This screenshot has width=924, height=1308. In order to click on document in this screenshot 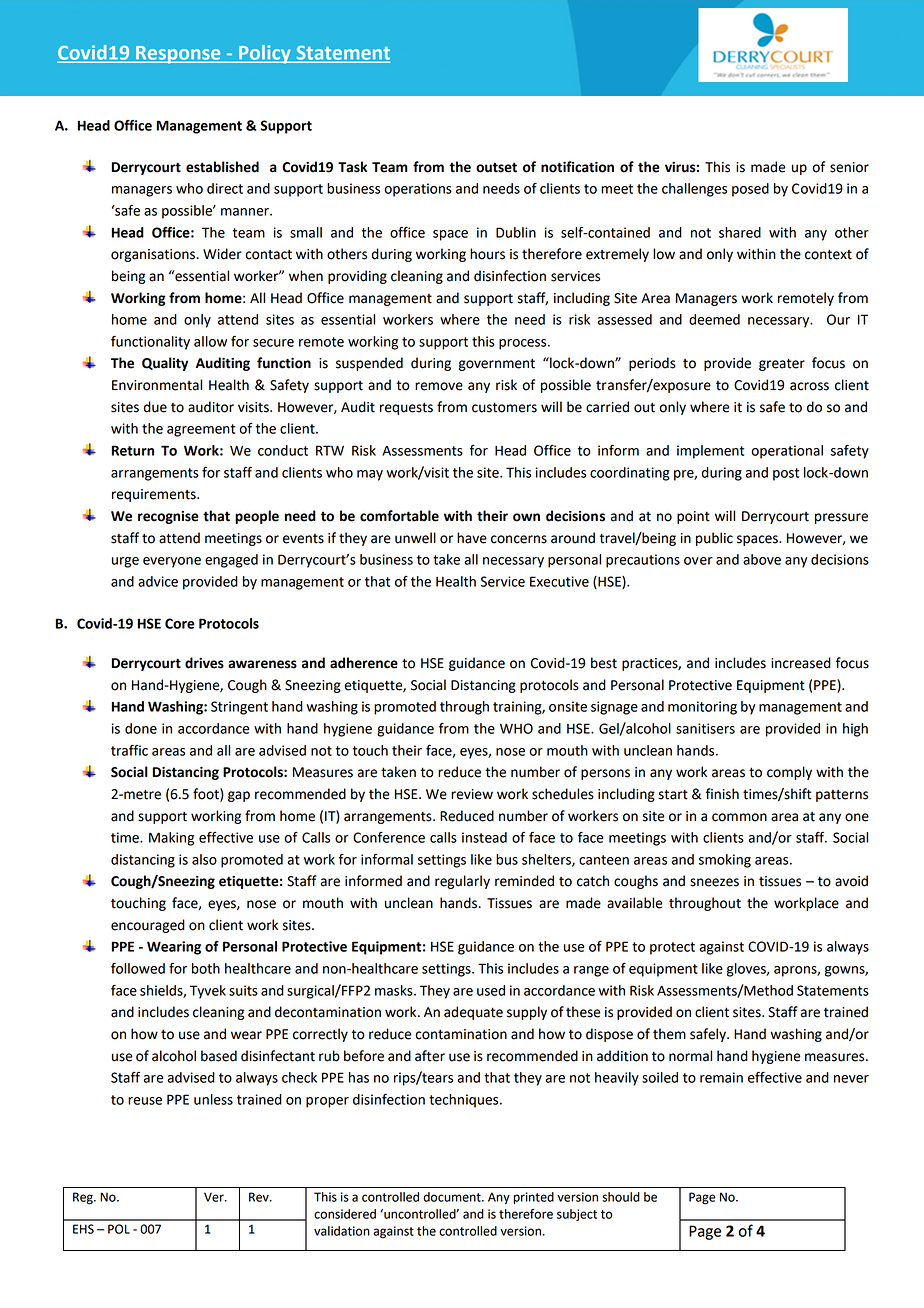, I will do `click(453, 1197)`.
